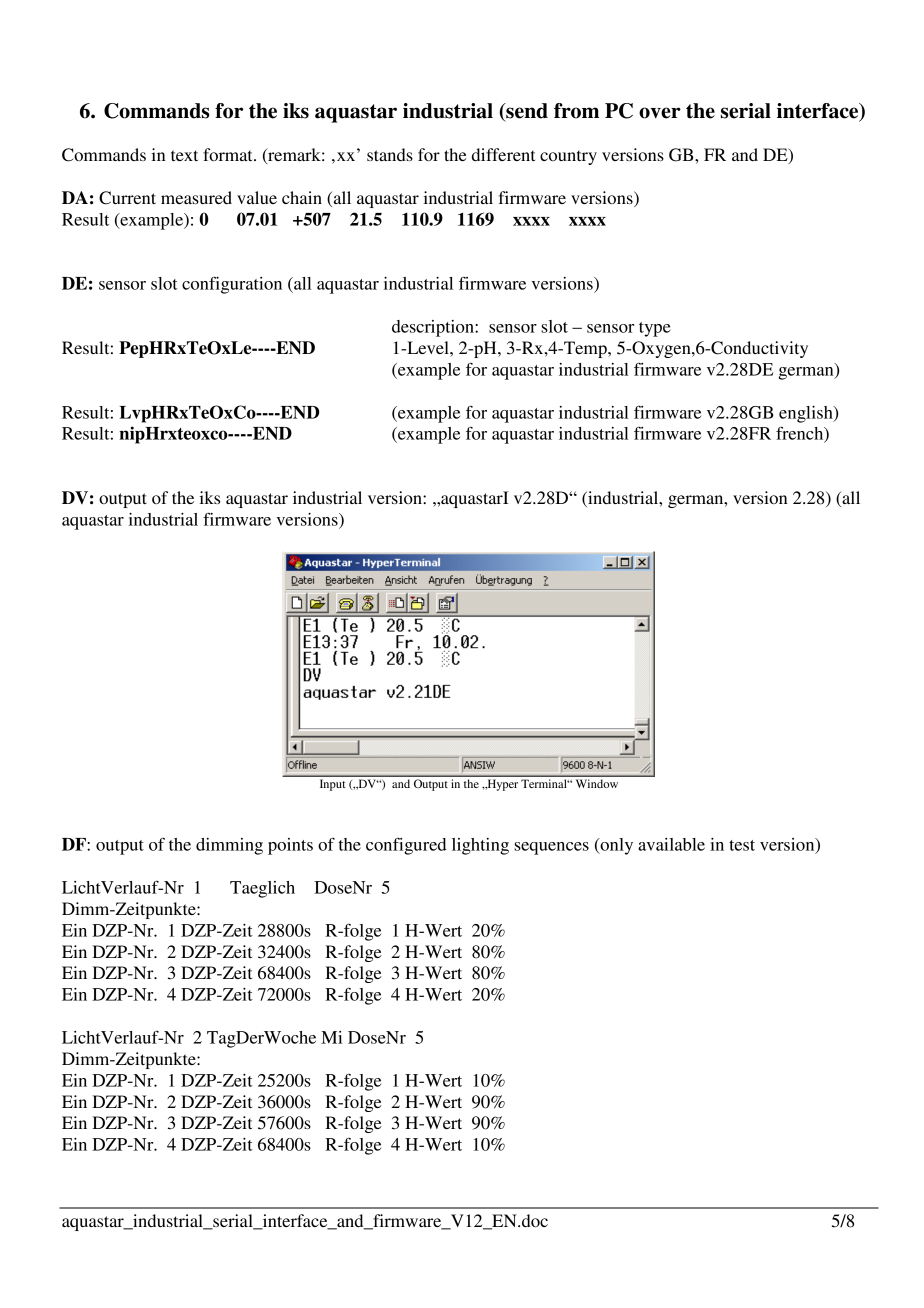 The height and width of the page is (1308, 924). Describe the element at coordinates (742, 845) in the page. I see `test` at that location.
